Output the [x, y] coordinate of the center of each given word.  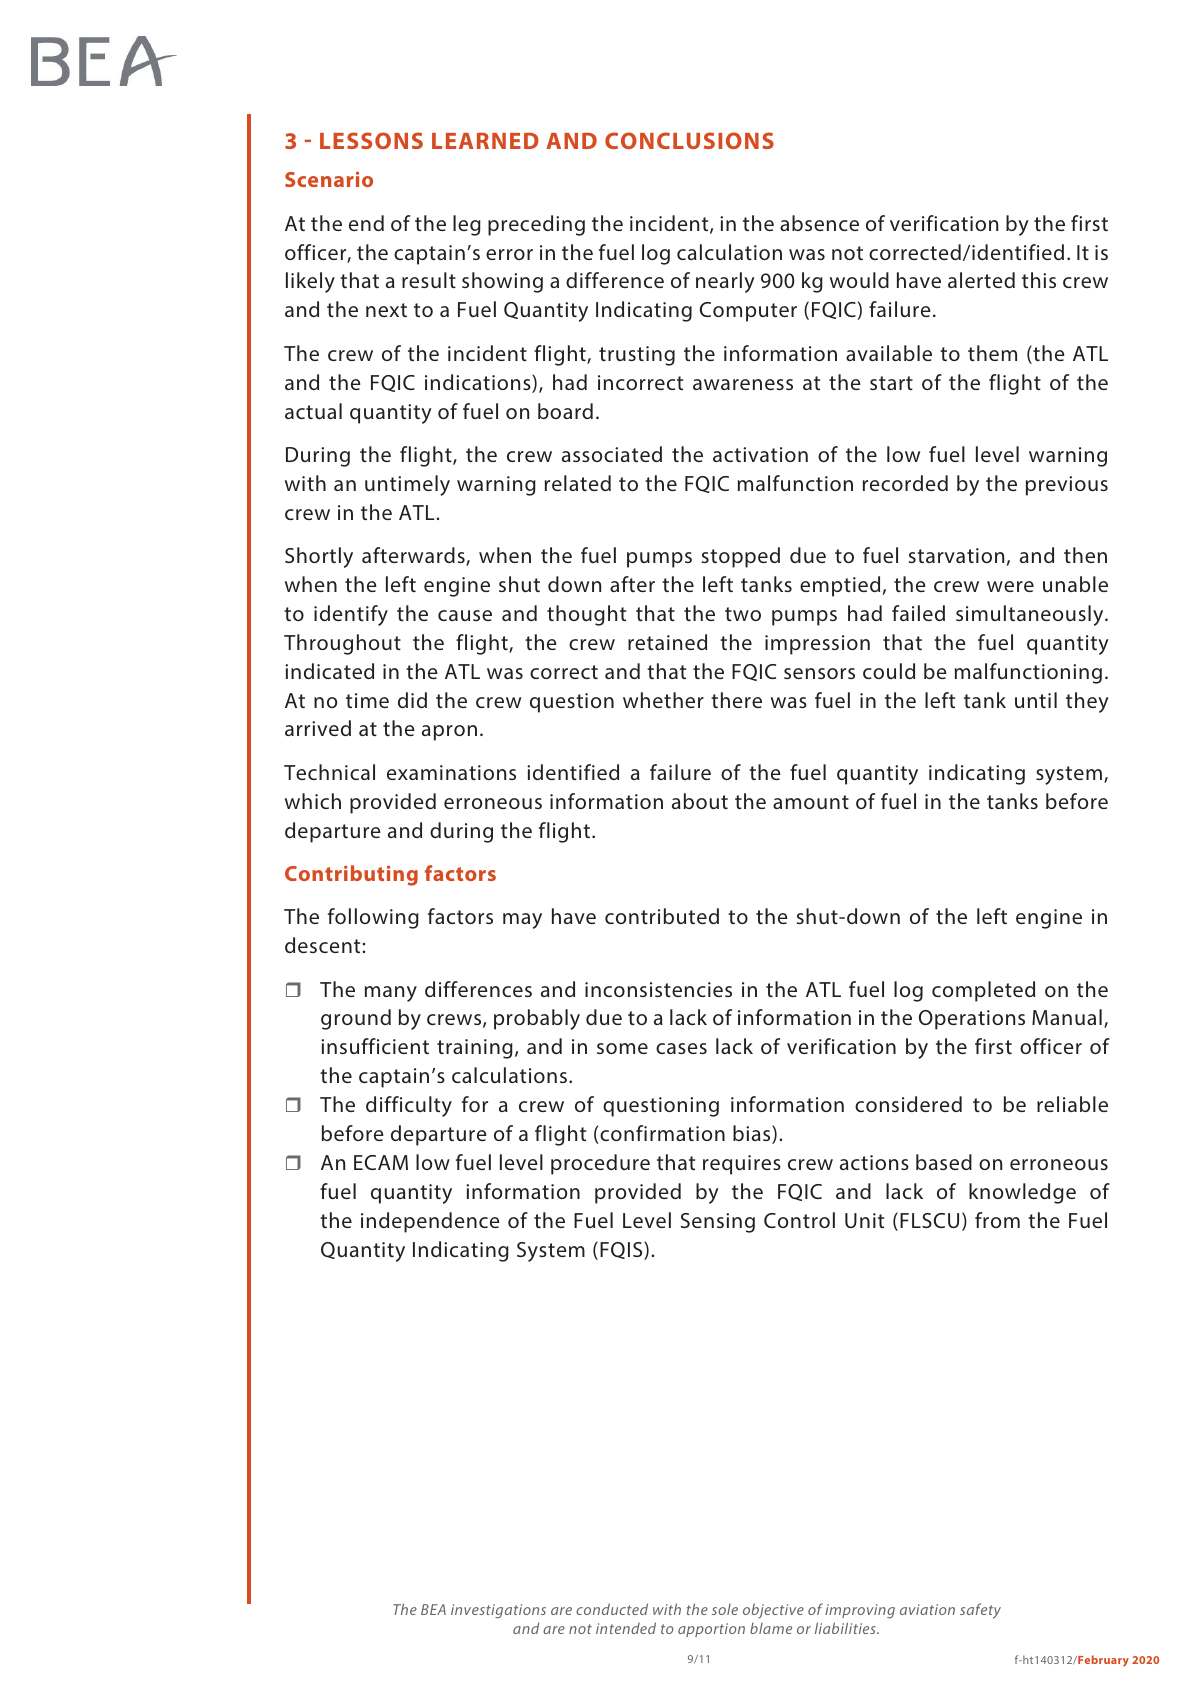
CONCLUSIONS [689, 140]
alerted [981, 280]
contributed [662, 916]
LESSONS [371, 140]
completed [983, 991]
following [373, 918]
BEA [433, 1609]
